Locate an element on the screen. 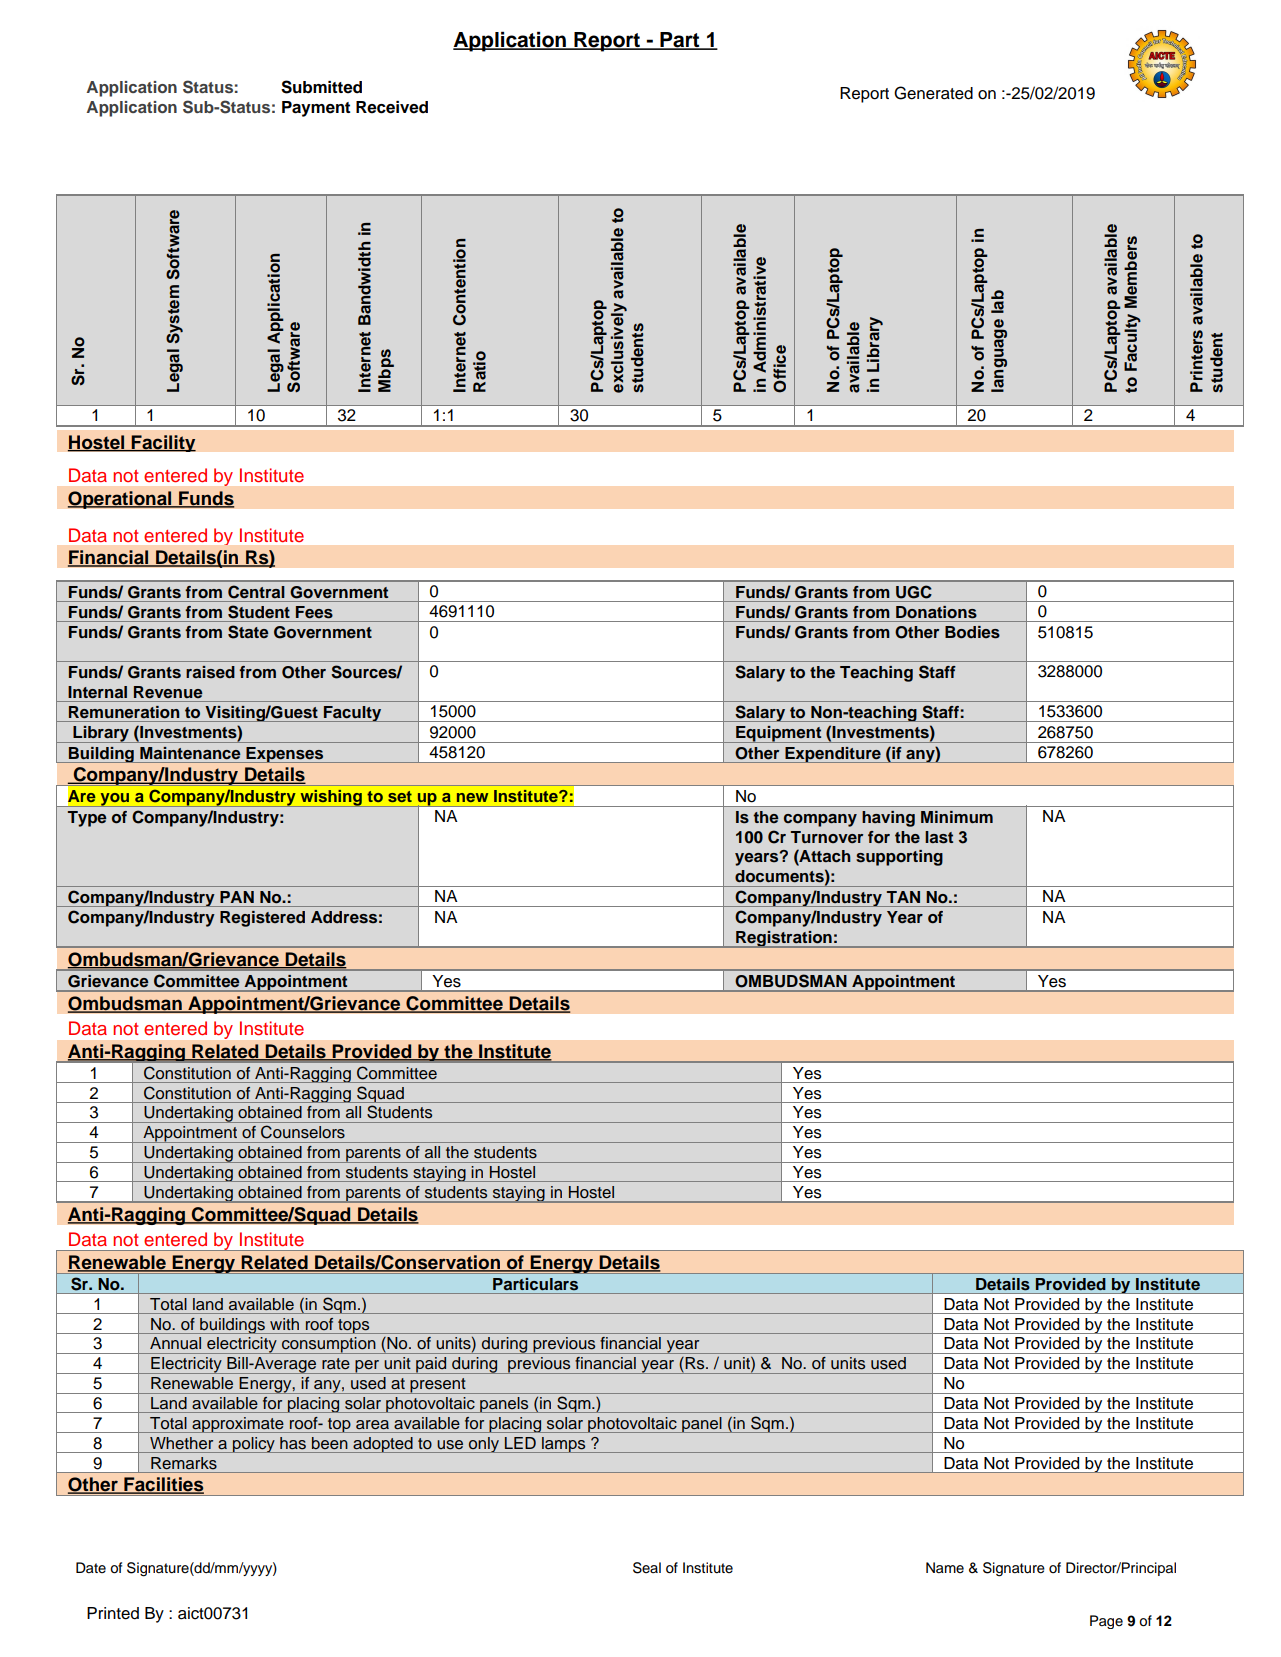 The width and height of the screenshot is (1281, 1657). Received is located at coordinates (392, 107).
